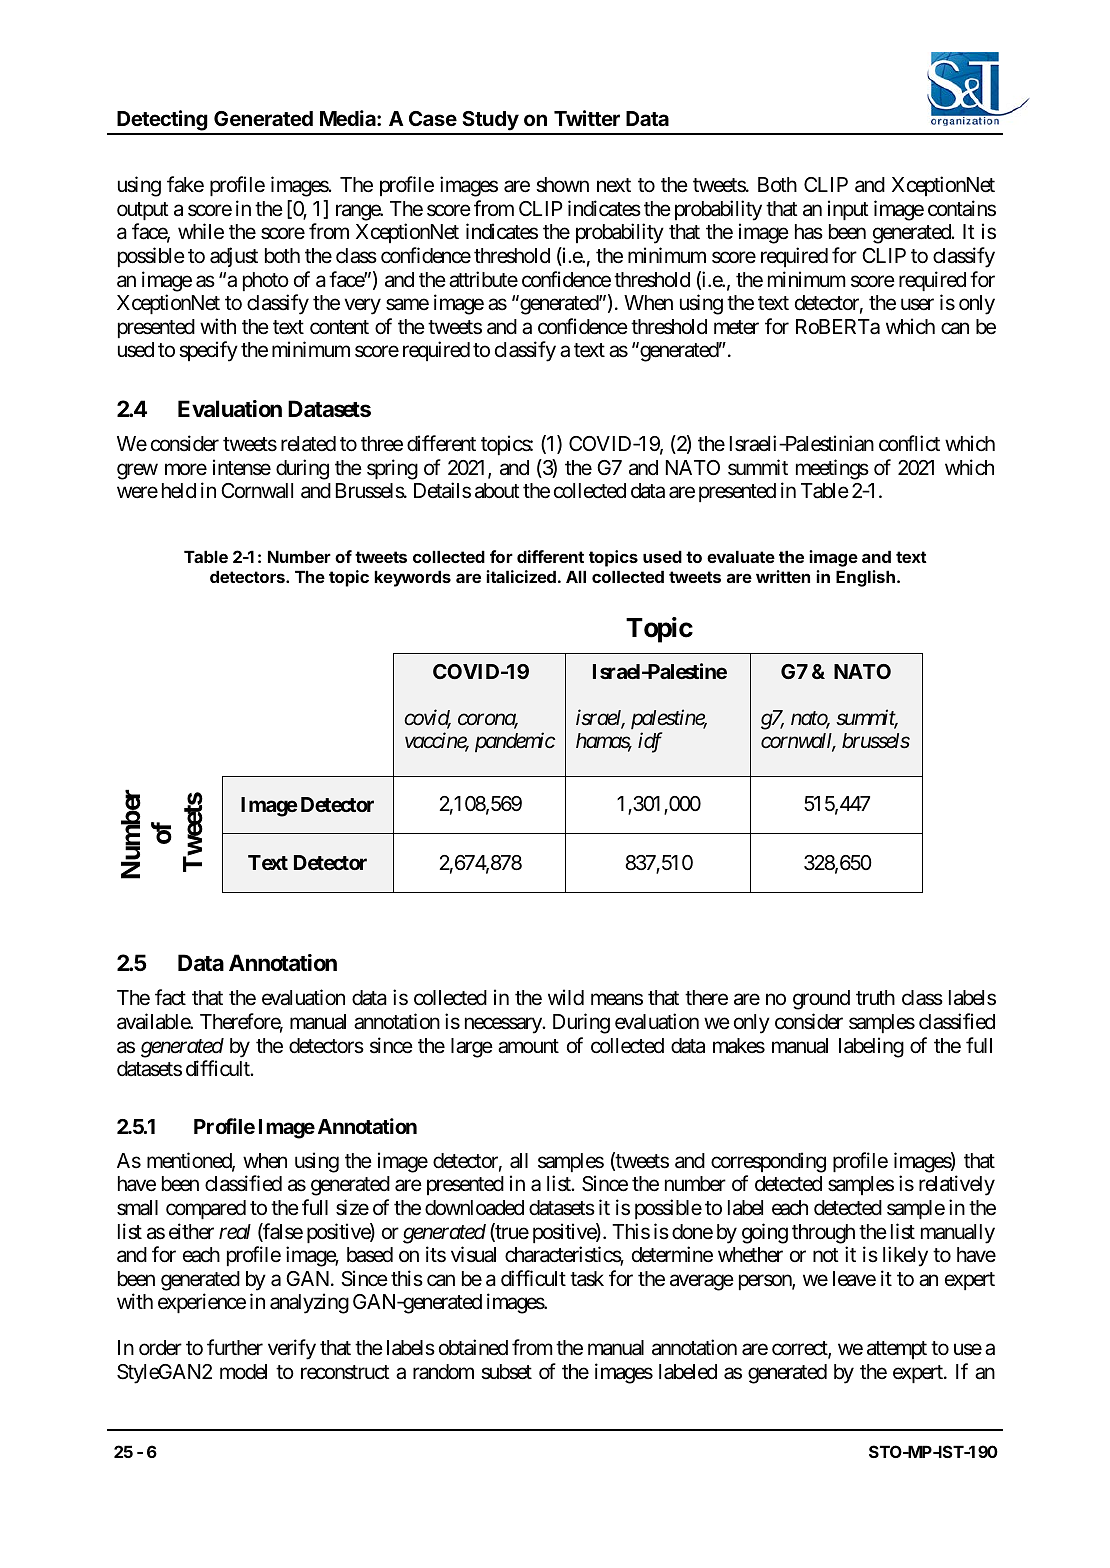 The width and height of the page is (1110, 1568). What do you see at coordinates (235, 1347) in the page?
I see `further` at bounding box center [235, 1347].
